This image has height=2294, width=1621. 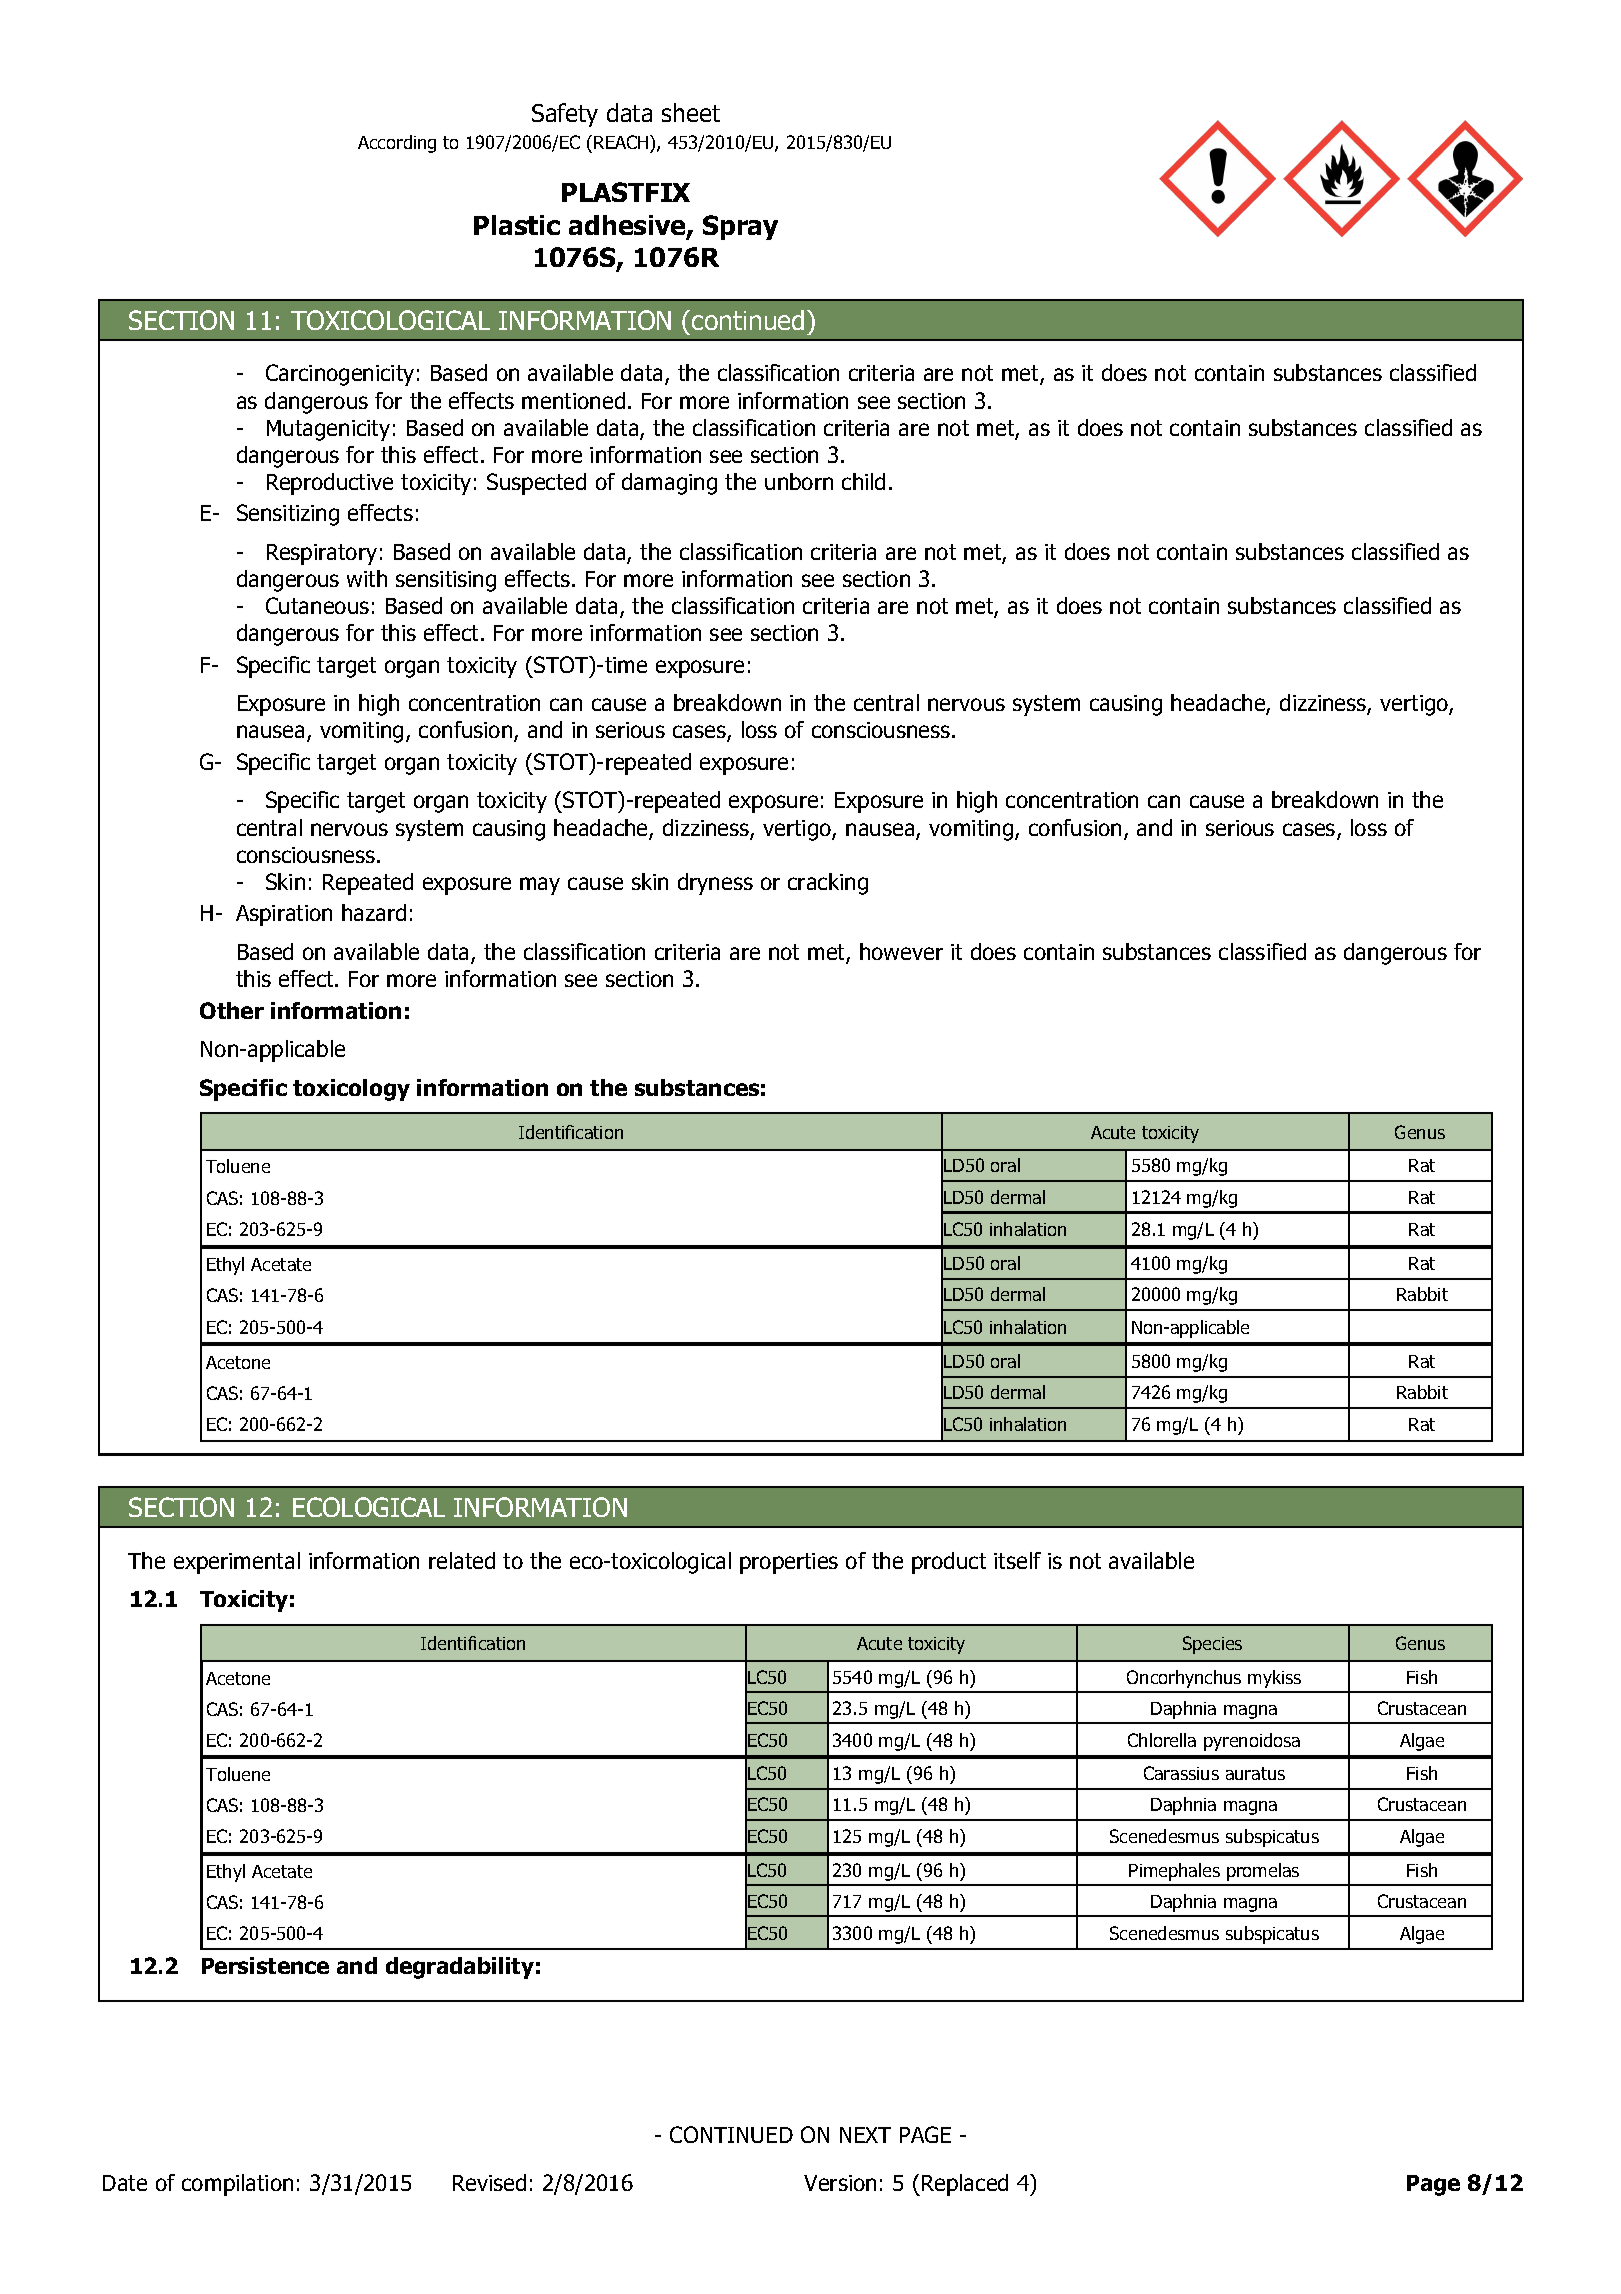 What do you see at coordinates (740, 227) in the image?
I see `Spray` at bounding box center [740, 227].
